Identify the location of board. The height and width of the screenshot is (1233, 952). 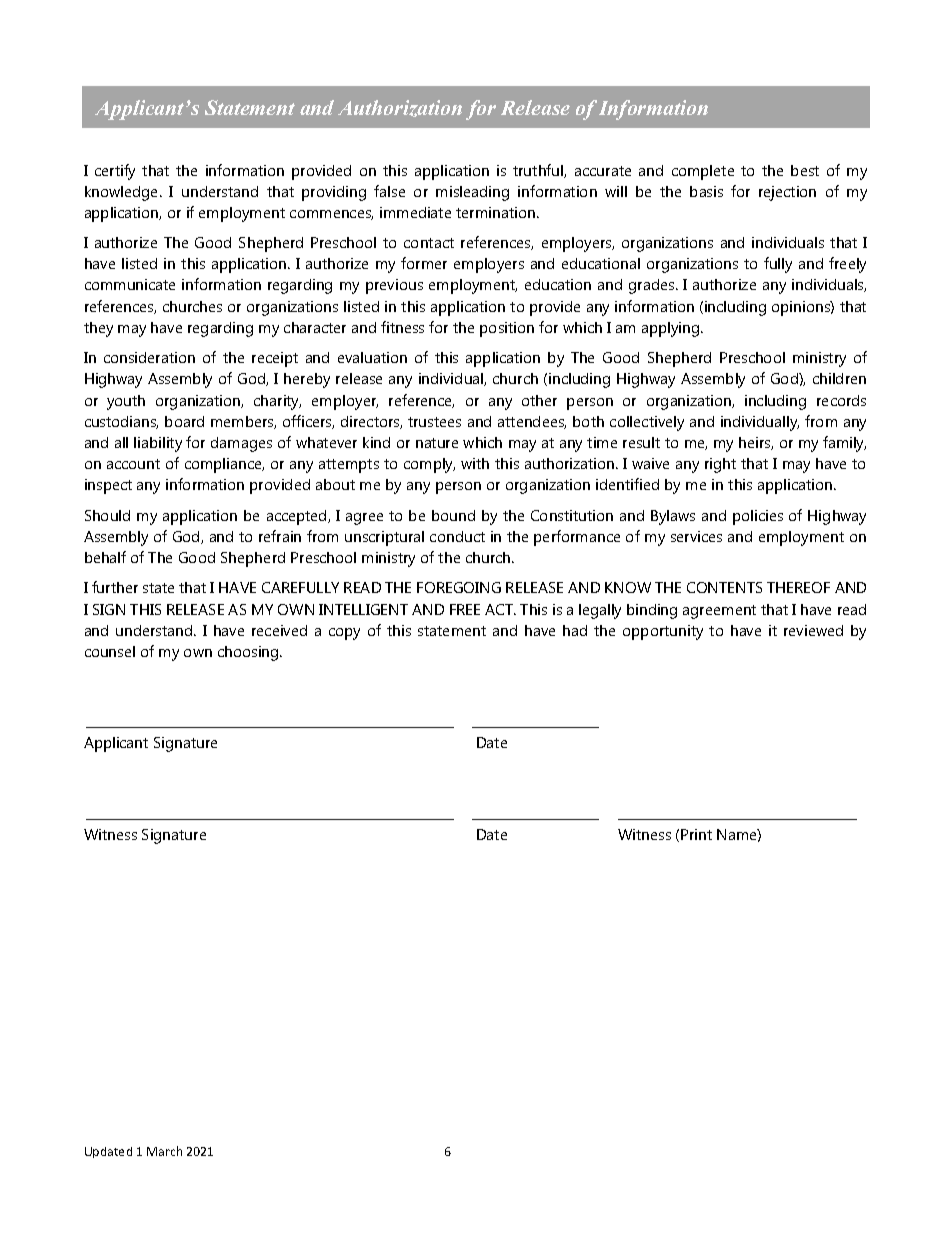
(184, 421).
